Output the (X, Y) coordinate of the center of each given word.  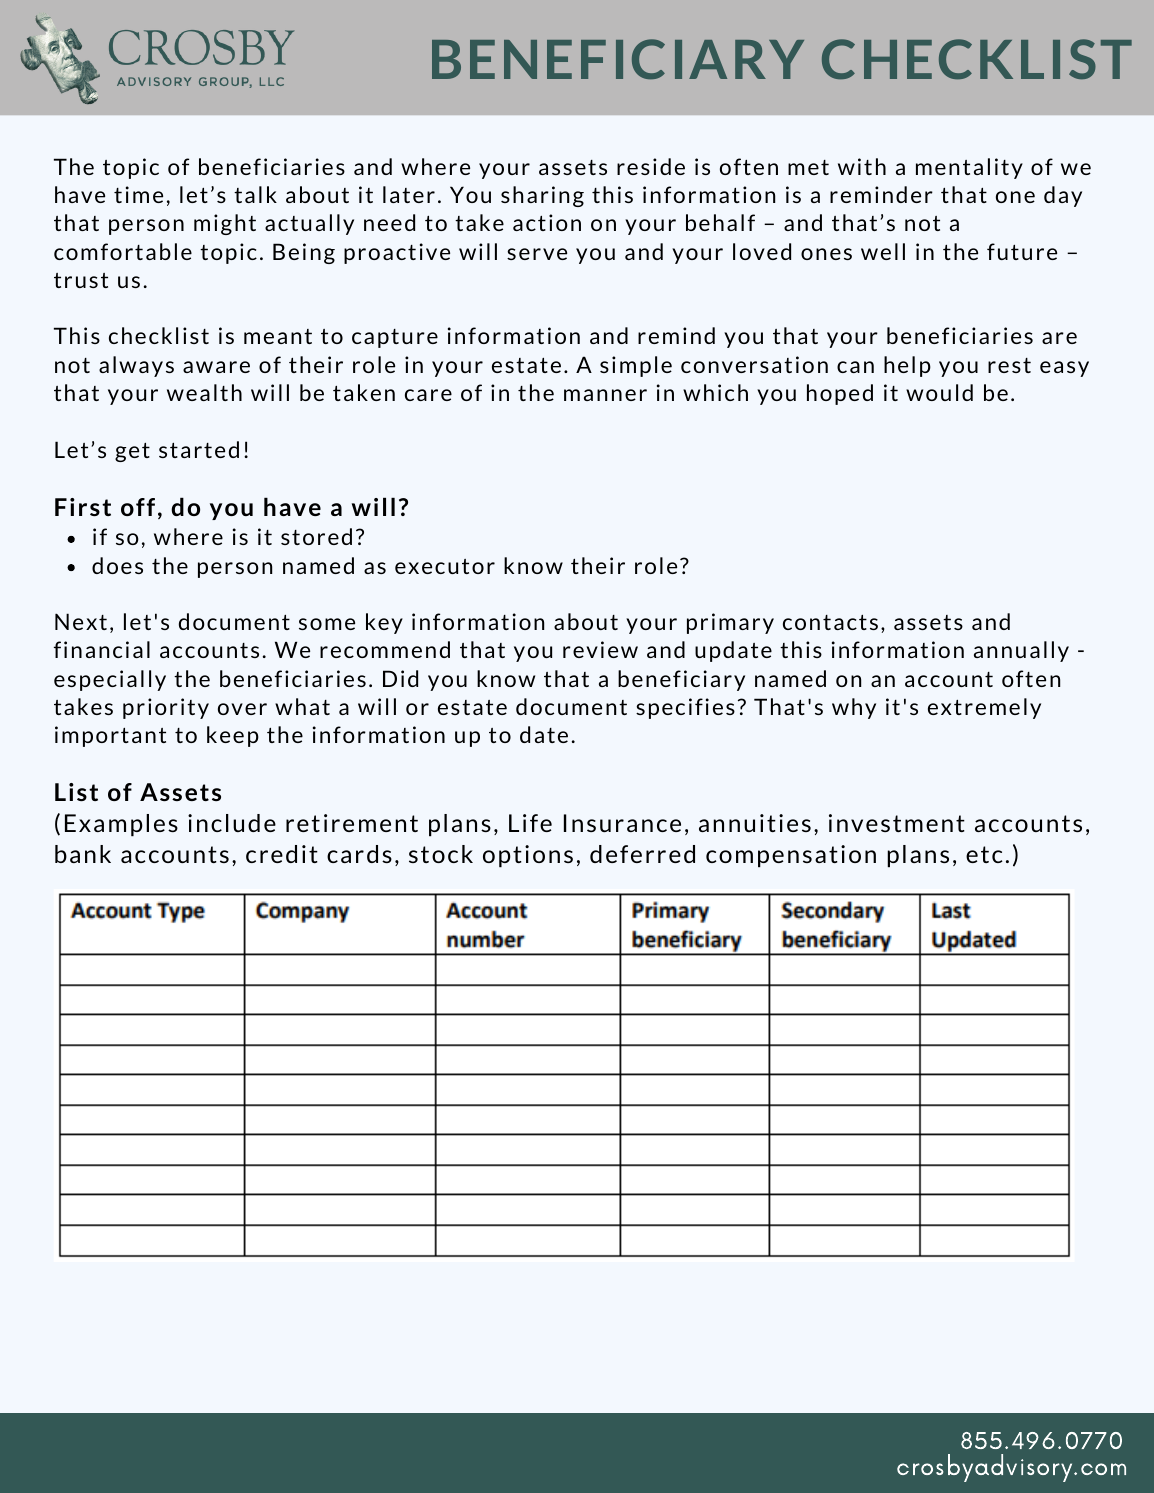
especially (110, 680)
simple (636, 366)
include (232, 823)
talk (255, 194)
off (138, 507)
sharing (542, 196)
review (600, 649)
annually (1021, 651)
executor (445, 566)
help (907, 366)
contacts (830, 622)
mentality (969, 168)
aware (216, 367)
